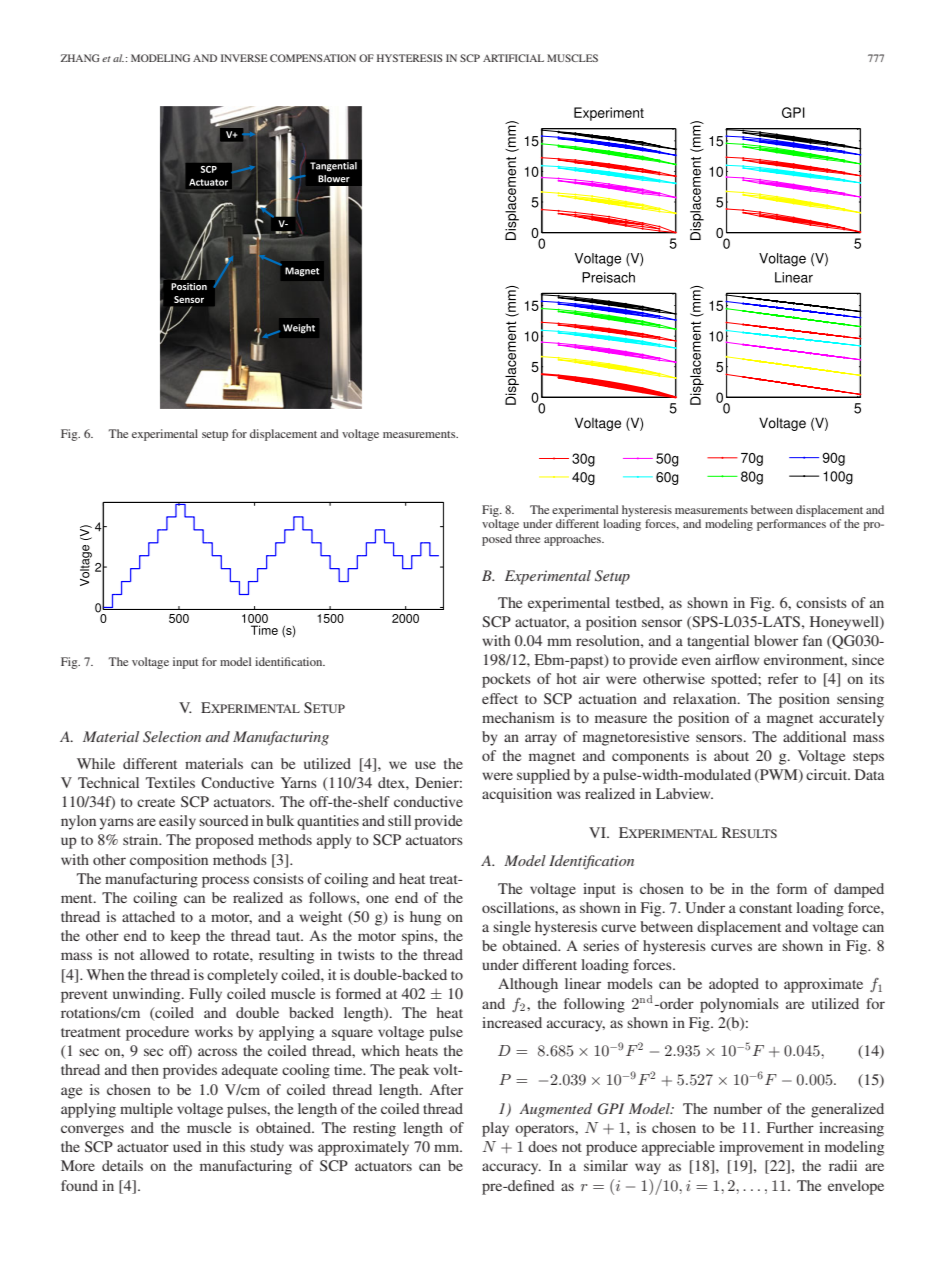 The width and height of the document is (952, 1270). What do you see at coordinates (244, 58) in the document?
I see `INVERSE` at bounding box center [244, 58].
